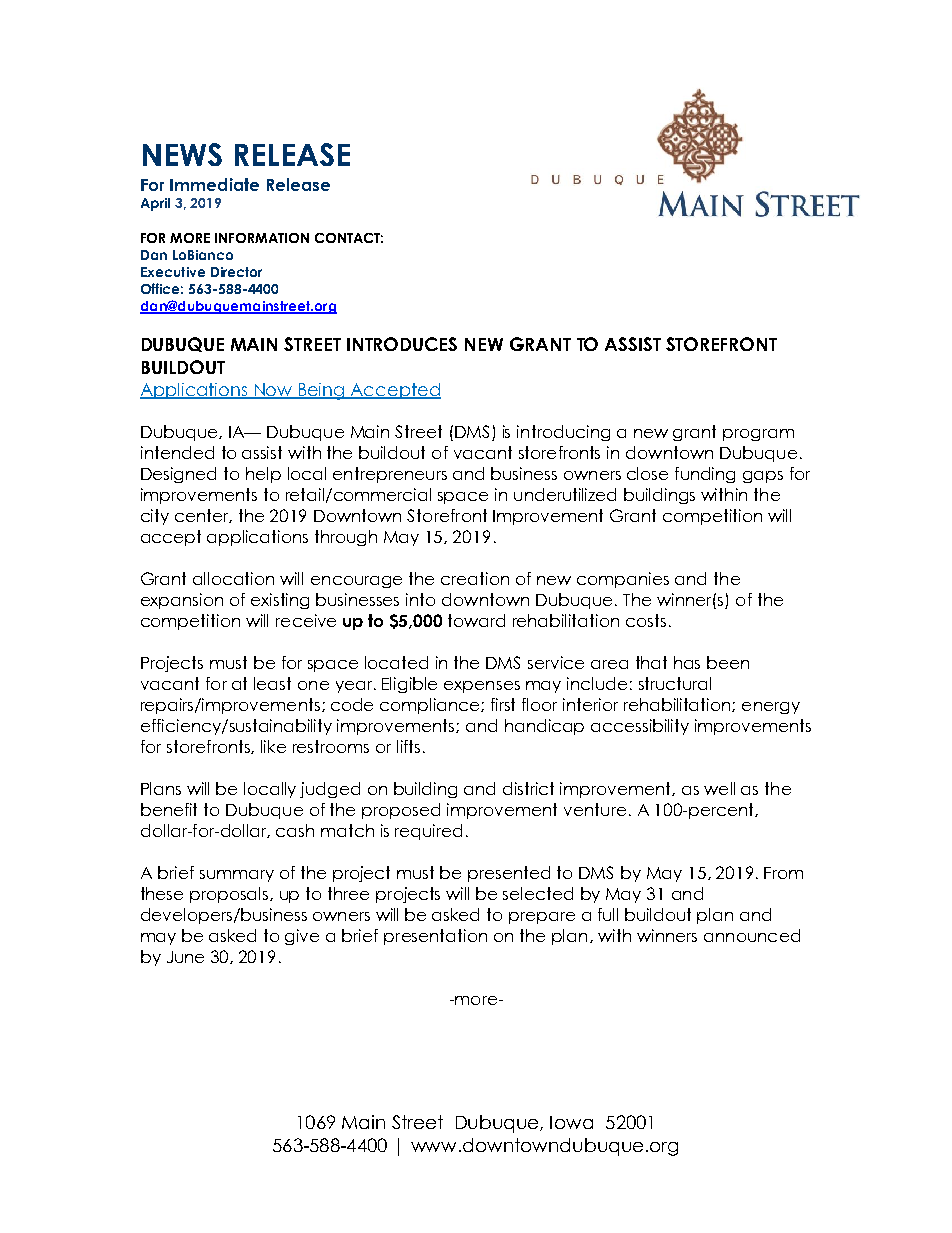 The width and height of the screenshot is (952, 1233). What do you see at coordinates (402, 344) in the screenshot?
I see `INTRODUCES` at bounding box center [402, 344].
